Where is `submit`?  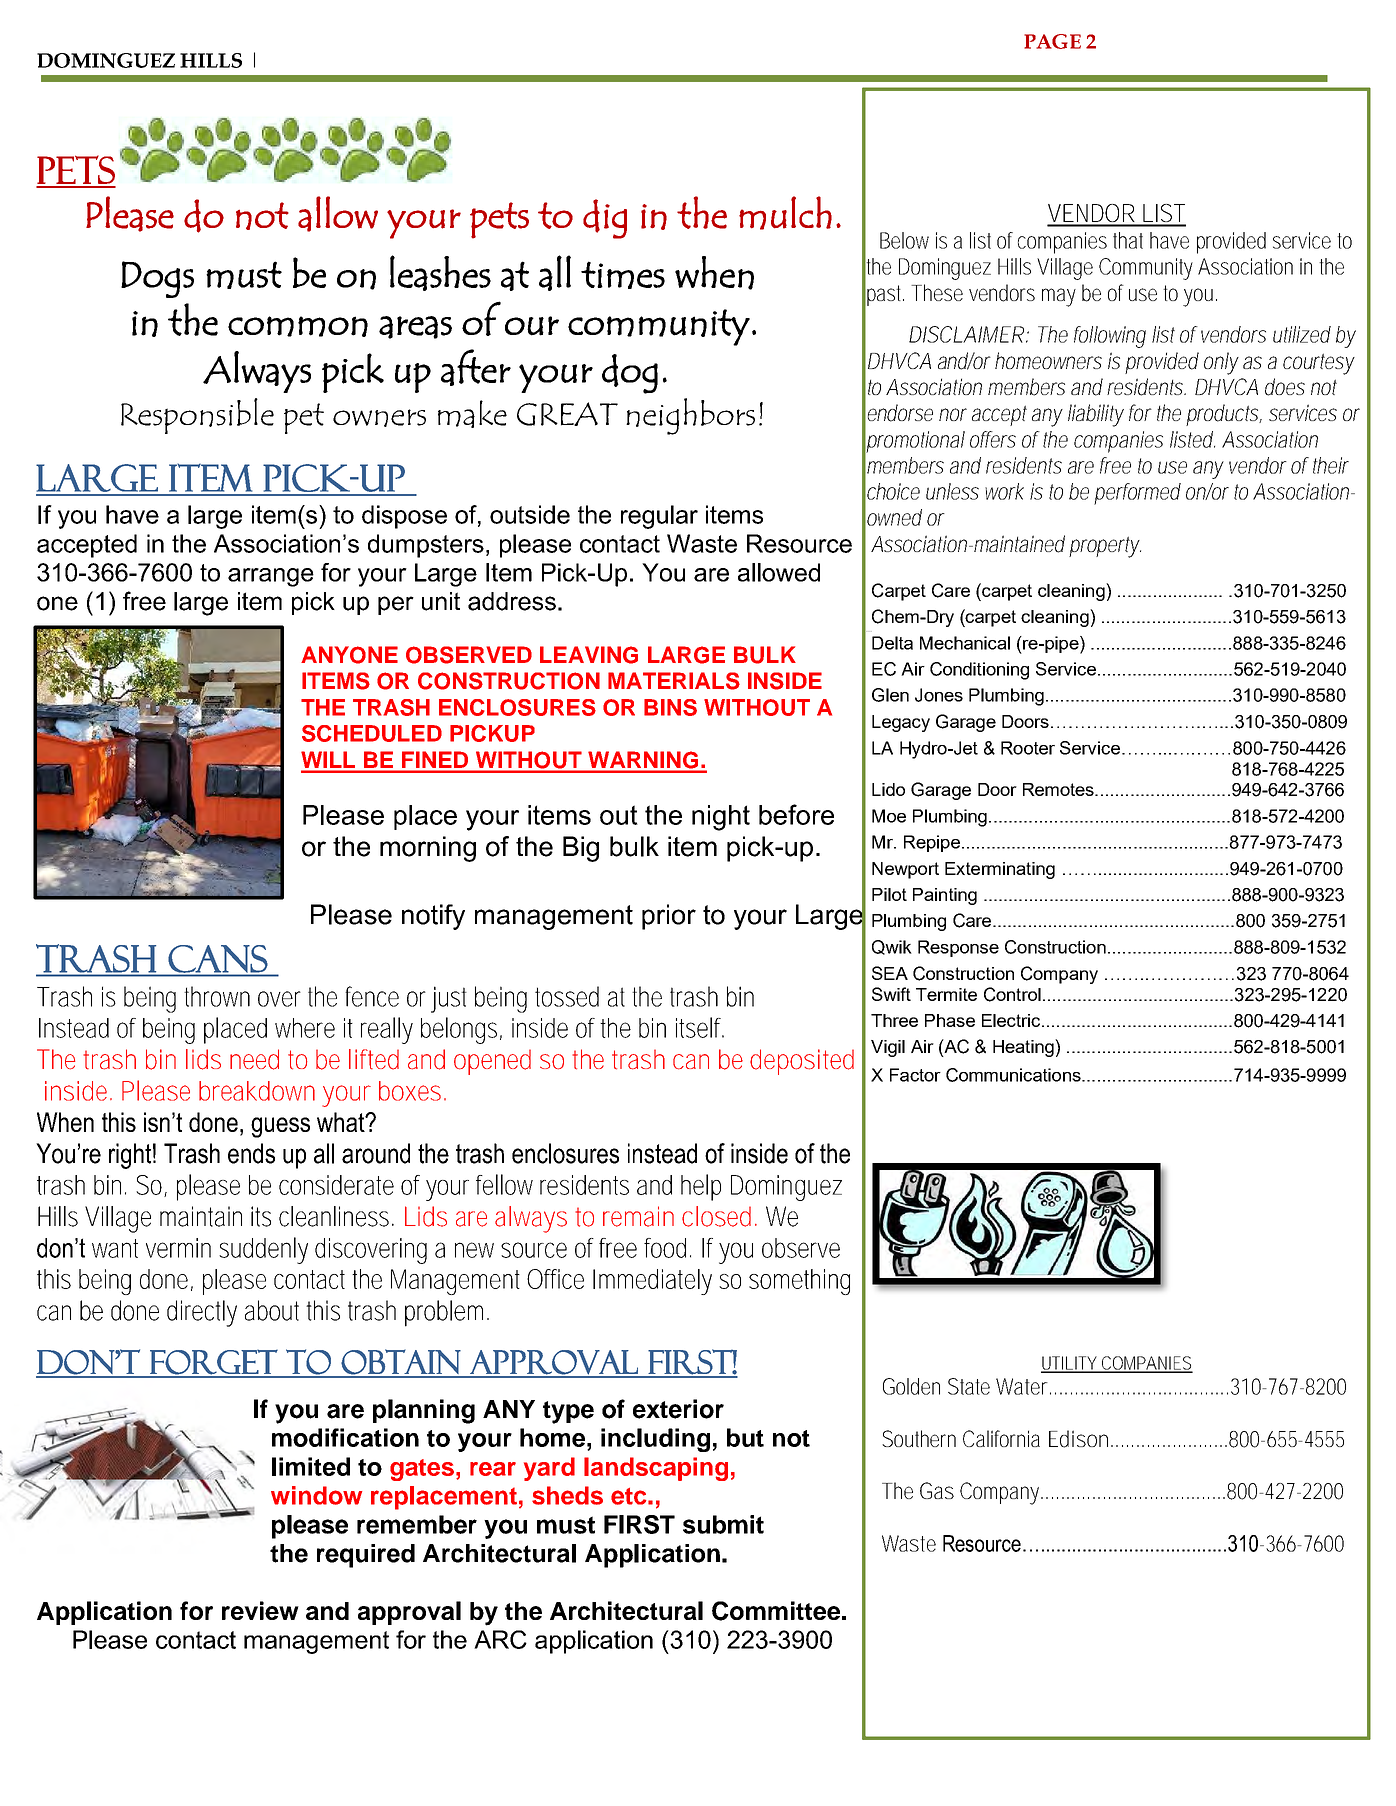 submit is located at coordinates (723, 1524).
